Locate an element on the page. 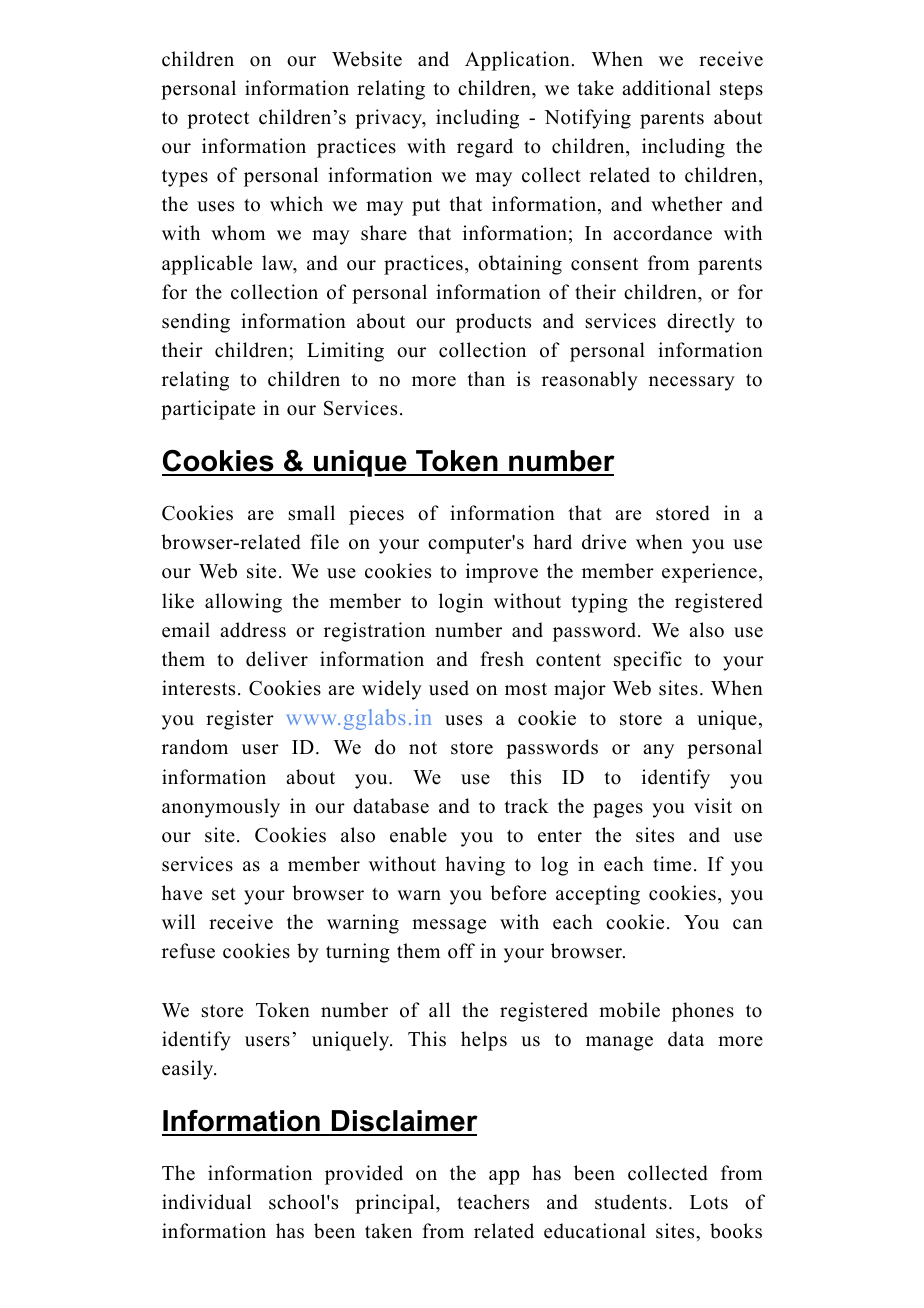  fresh is located at coordinates (502, 659).
